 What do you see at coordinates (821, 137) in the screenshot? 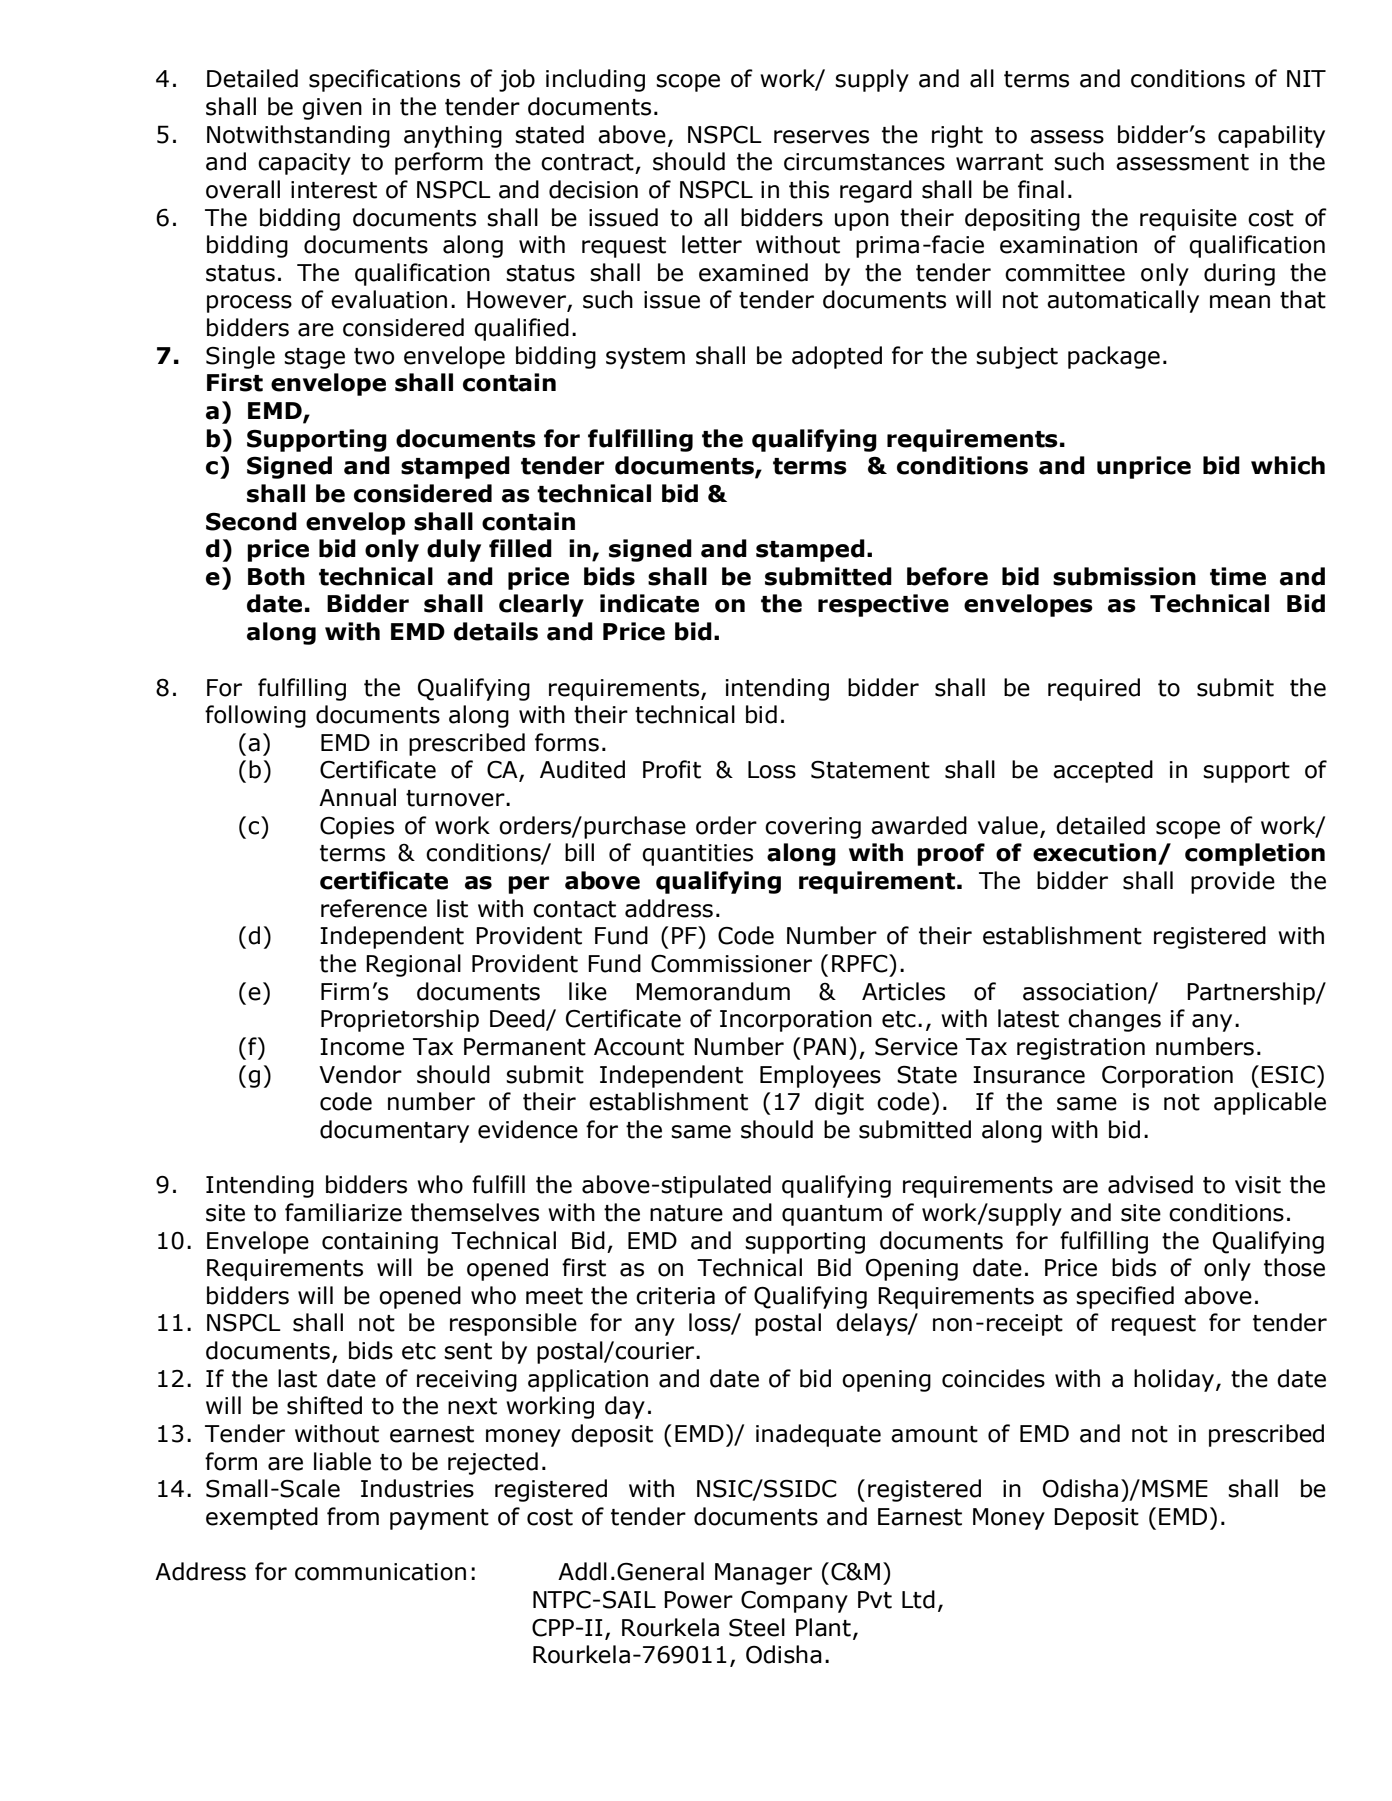
I see `reserves` at bounding box center [821, 137].
